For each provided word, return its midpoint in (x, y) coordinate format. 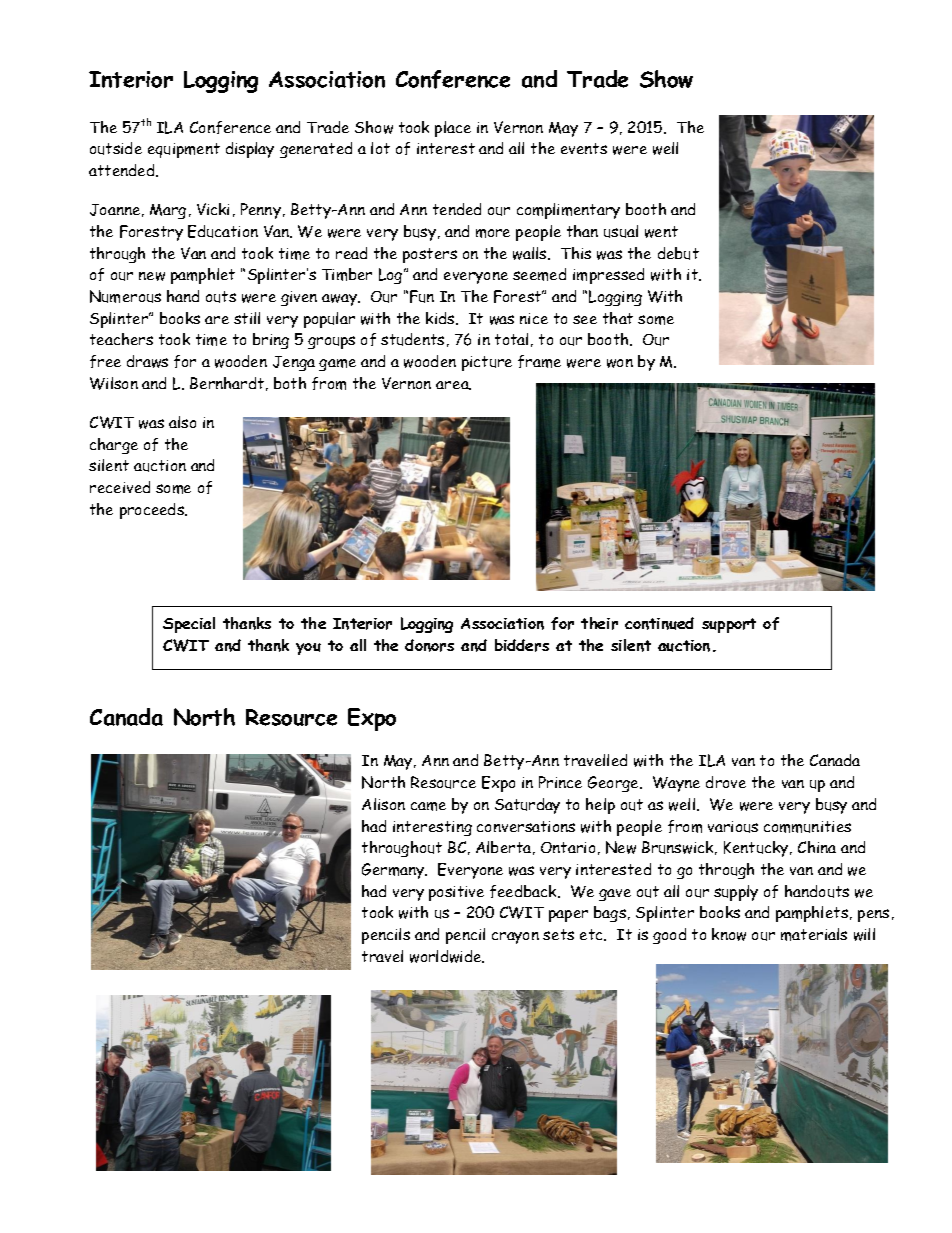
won (620, 363)
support (729, 625)
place (453, 129)
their (599, 623)
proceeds (153, 511)
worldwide (447, 956)
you (308, 649)
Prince (560, 782)
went (661, 232)
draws (147, 361)
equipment (184, 150)
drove (726, 782)
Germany (394, 871)
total (511, 339)
